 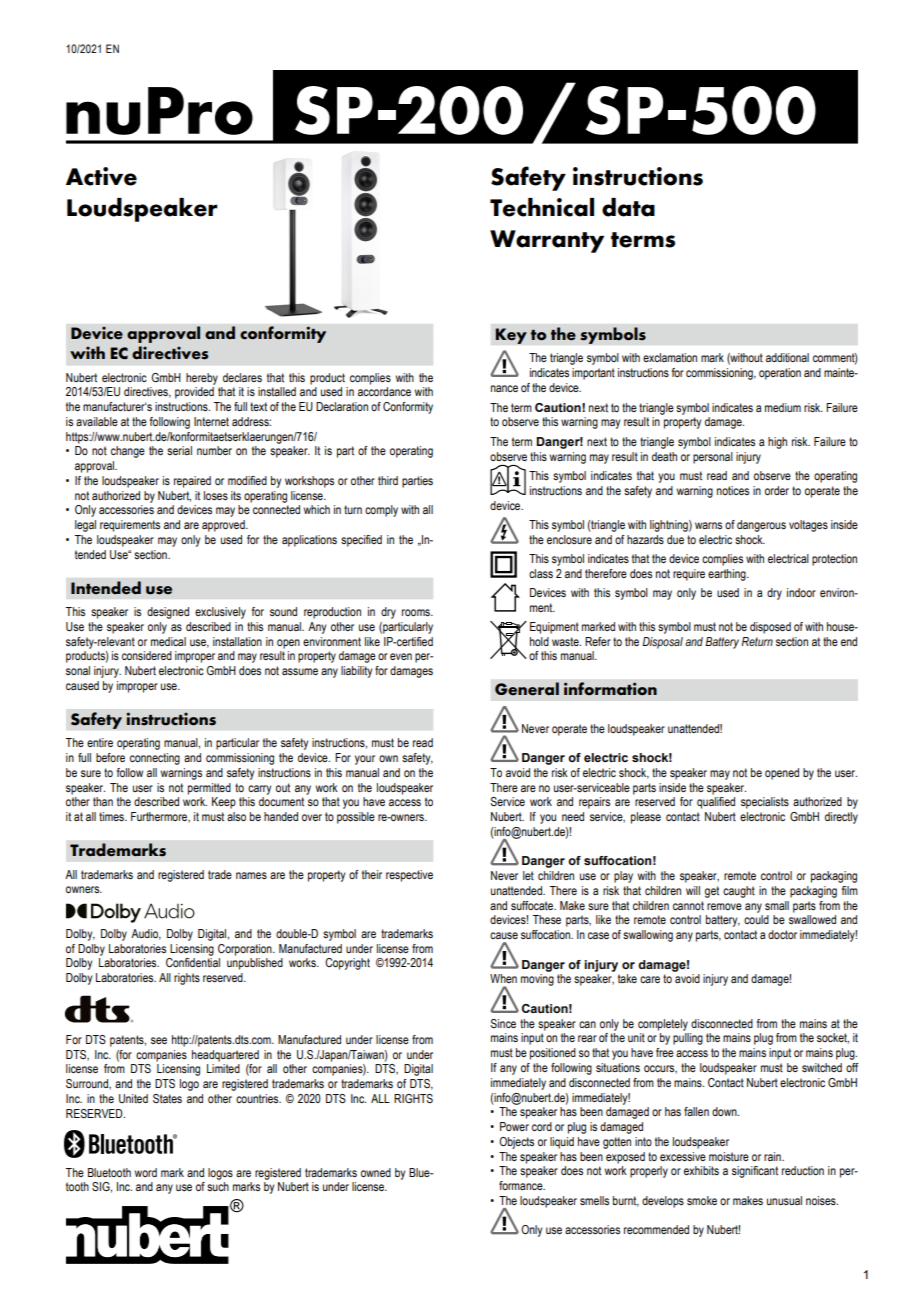 I want to click on considered, so click(x=147, y=655).
